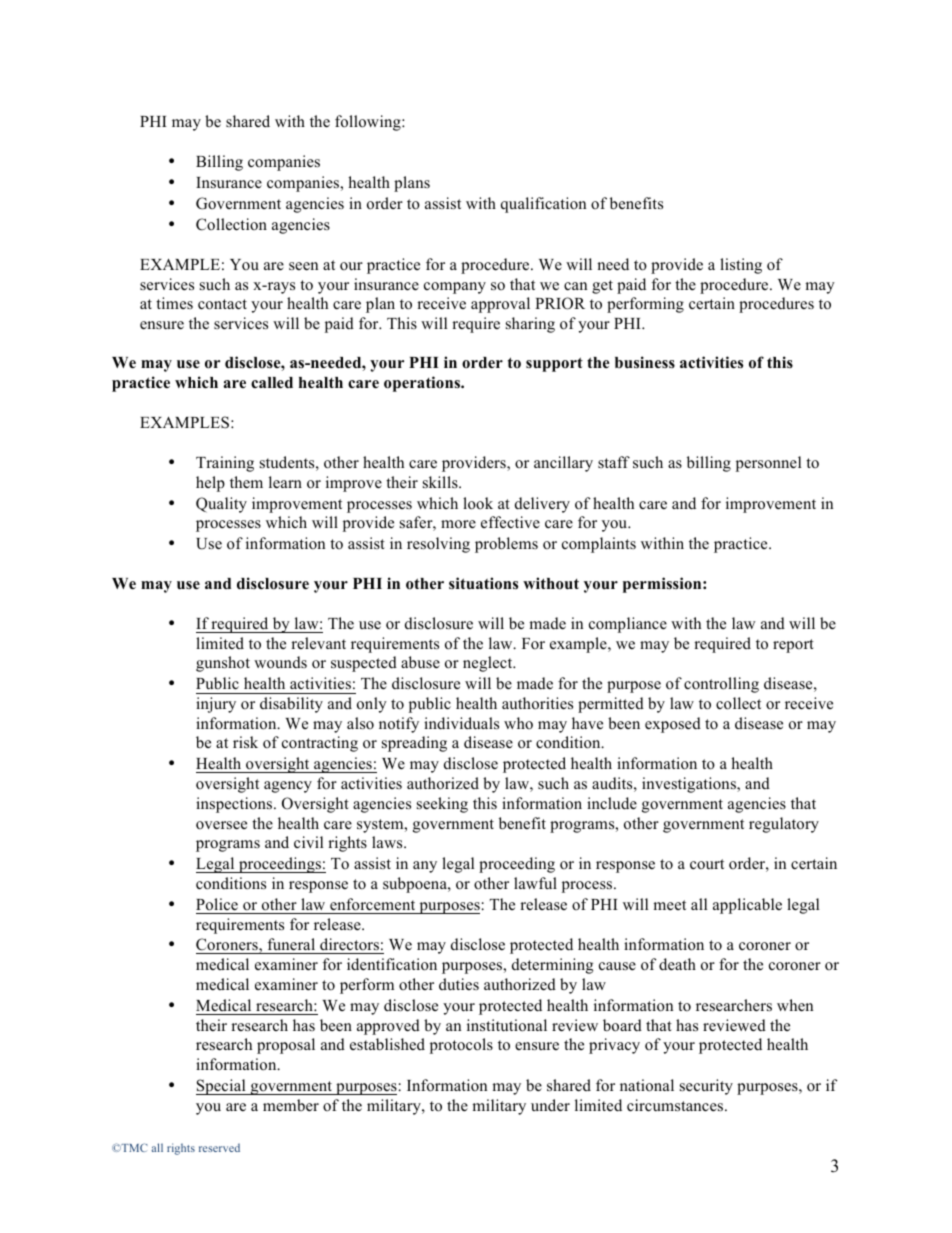  I want to click on approval, so click(500, 305).
